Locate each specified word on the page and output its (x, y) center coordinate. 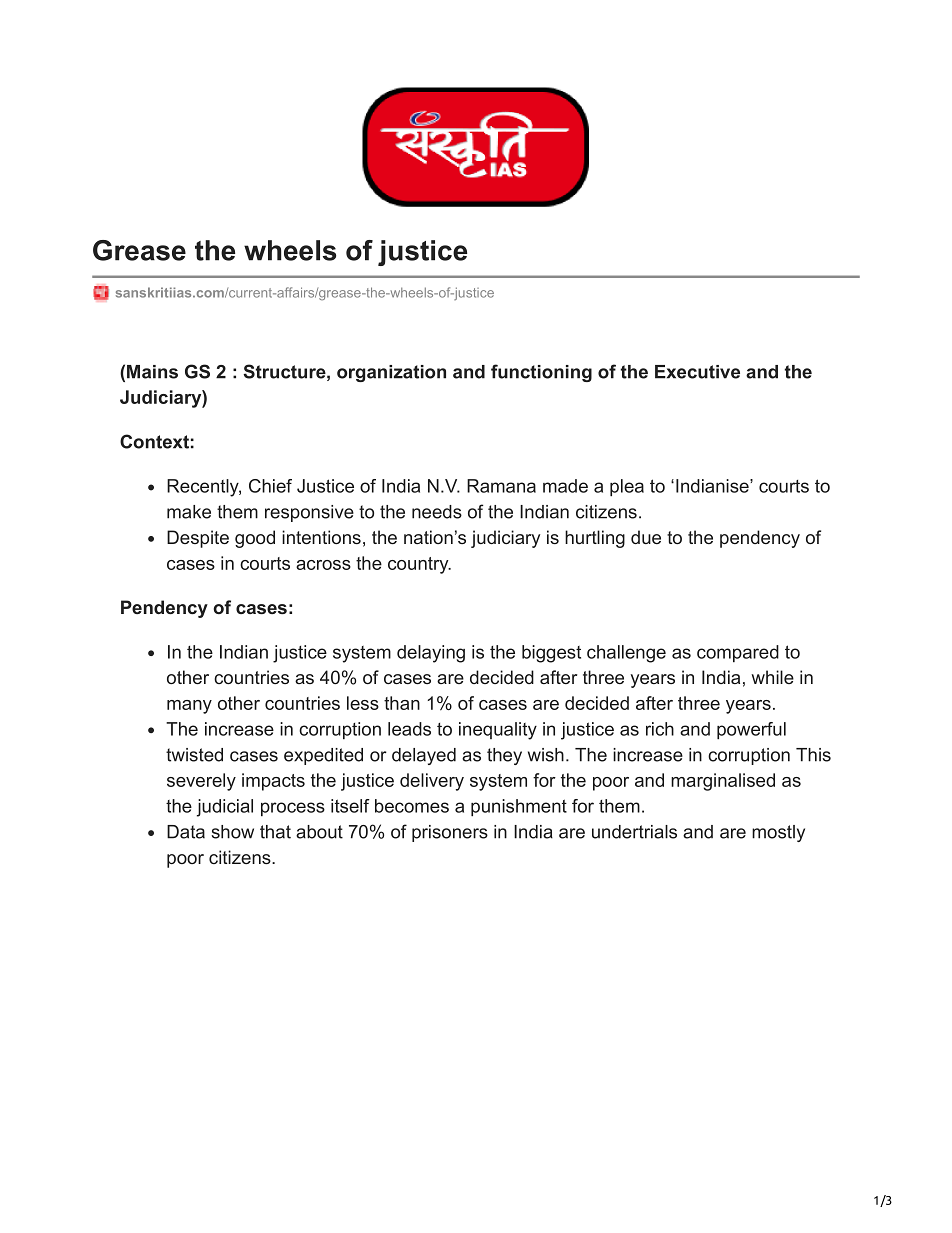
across (323, 565)
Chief (270, 486)
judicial (225, 808)
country (419, 565)
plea (627, 487)
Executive (697, 372)
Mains (152, 372)
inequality (498, 731)
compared (738, 653)
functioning (541, 373)
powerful (751, 730)
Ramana (501, 486)
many (189, 707)
